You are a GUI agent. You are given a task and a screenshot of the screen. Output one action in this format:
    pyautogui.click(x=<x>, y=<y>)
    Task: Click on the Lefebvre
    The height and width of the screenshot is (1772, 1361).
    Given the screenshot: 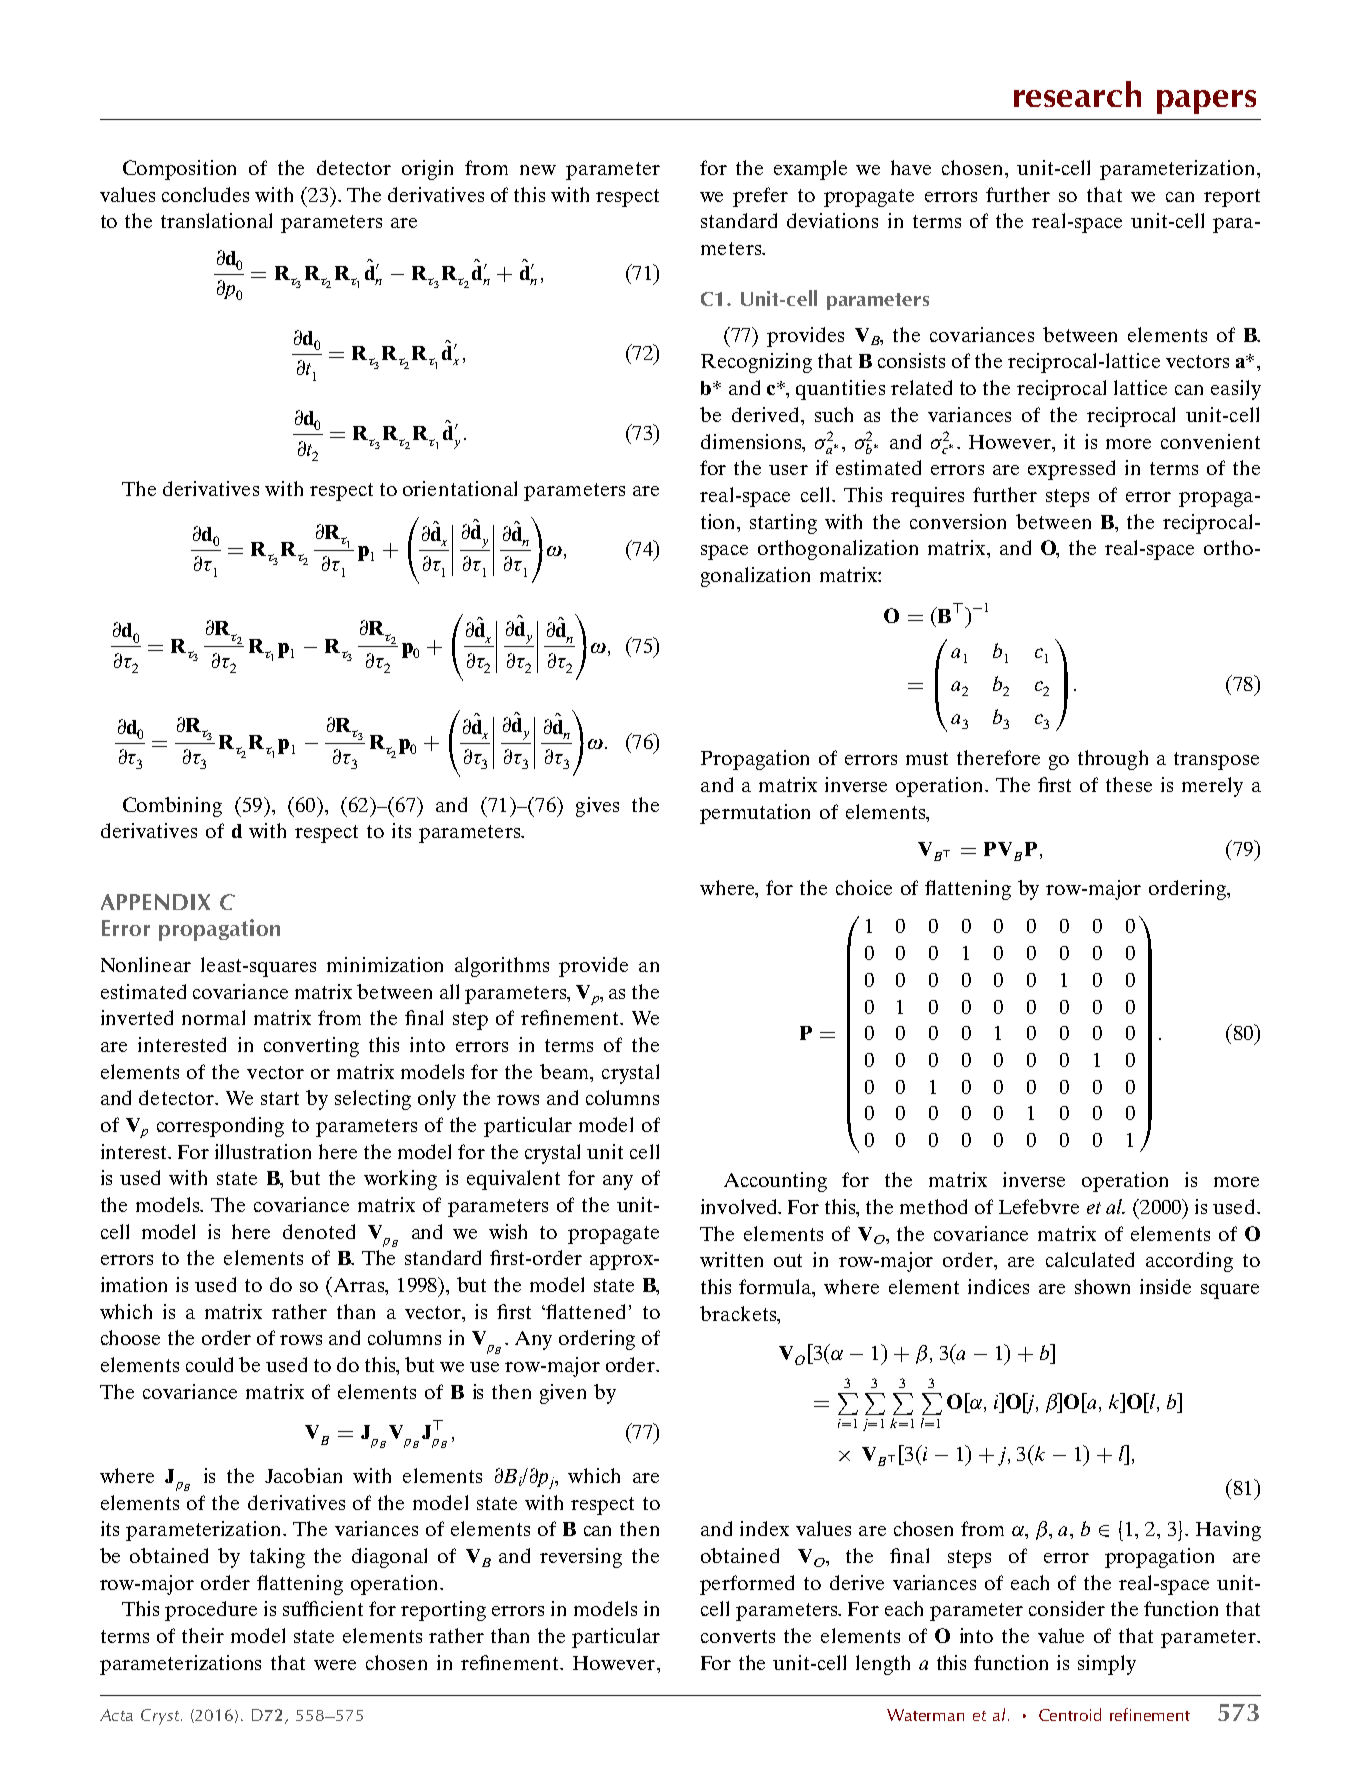 What is the action you would take?
    pyautogui.click(x=1039, y=1206)
